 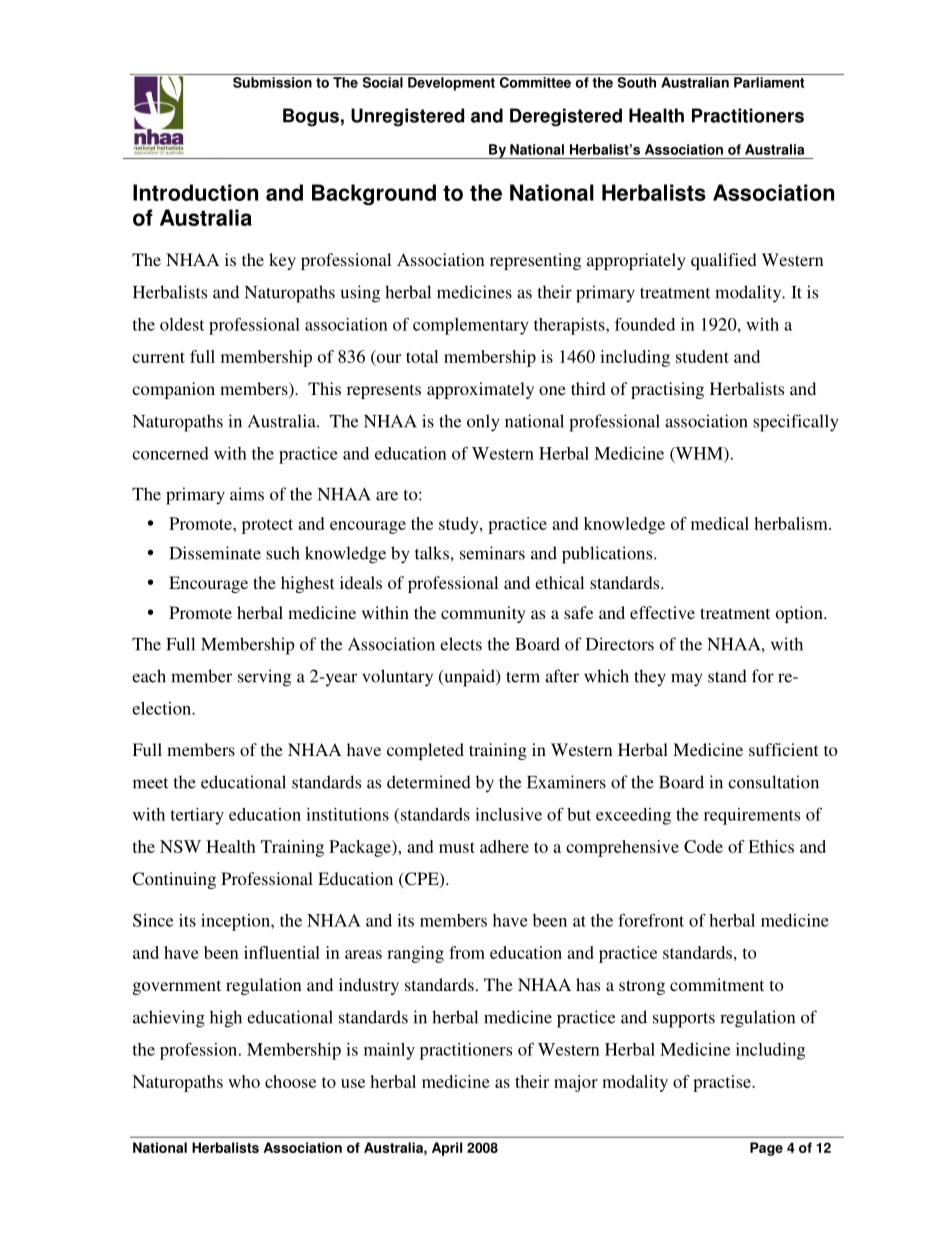 What do you see at coordinates (752, 816) in the screenshot?
I see `requirements` at bounding box center [752, 816].
